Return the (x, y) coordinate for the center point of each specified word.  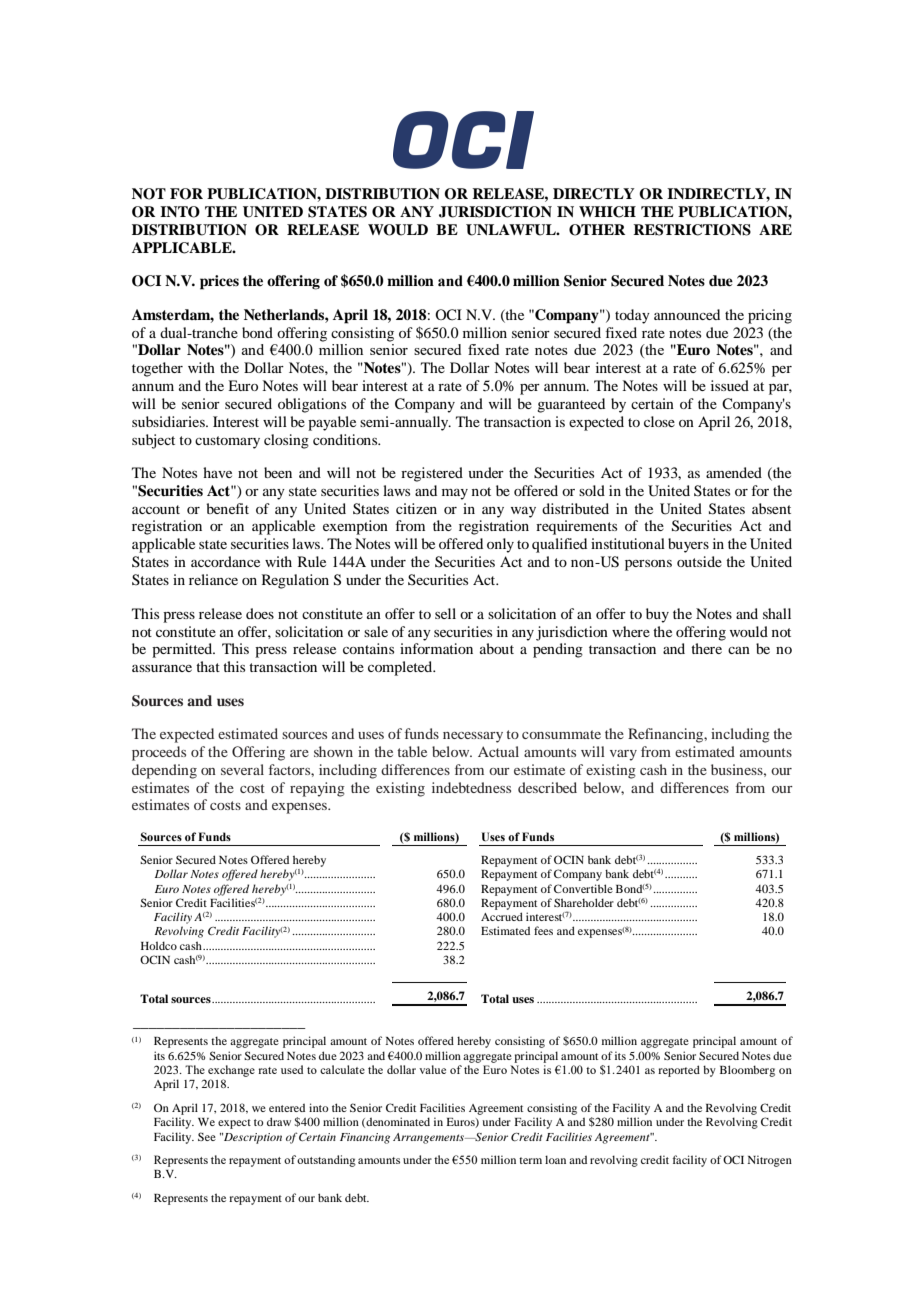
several (242, 769)
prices (219, 282)
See (207, 1136)
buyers (688, 545)
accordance (225, 561)
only (500, 545)
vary (623, 755)
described (547, 787)
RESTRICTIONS (692, 230)
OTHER (597, 230)
